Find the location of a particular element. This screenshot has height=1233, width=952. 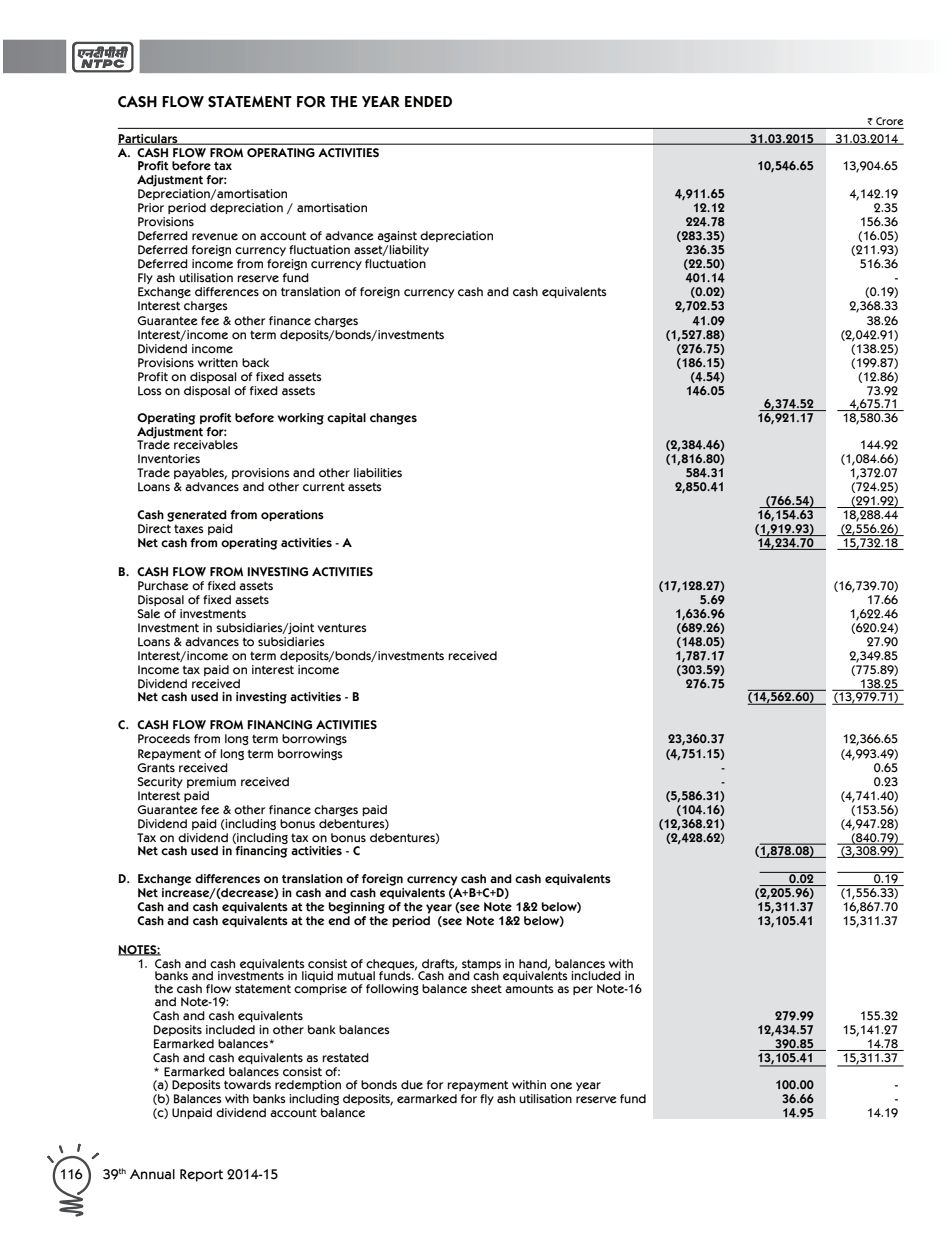

changes is located at coordinates (393, 419).
